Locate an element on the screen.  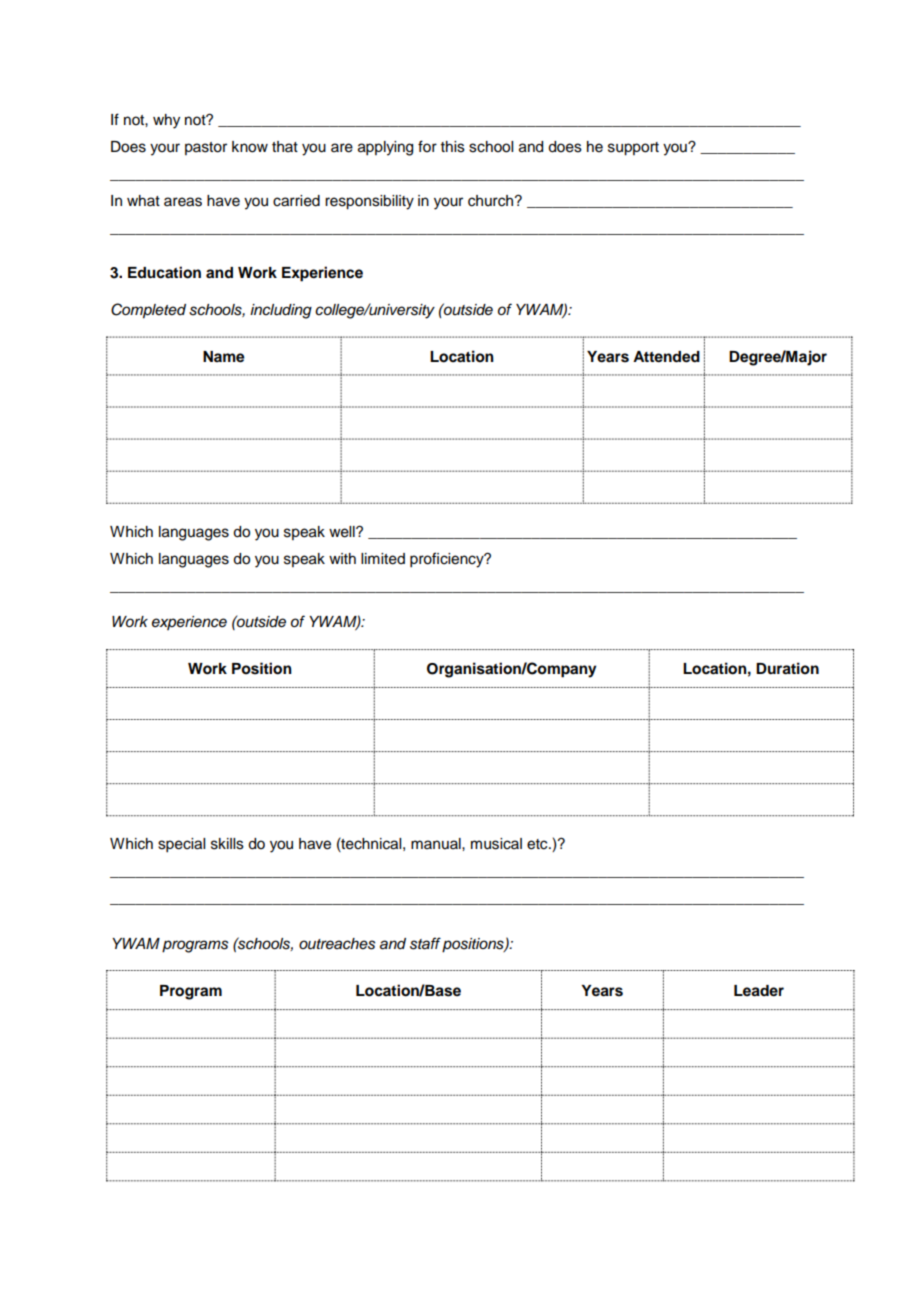
special is located at coordinates (181, 845).
